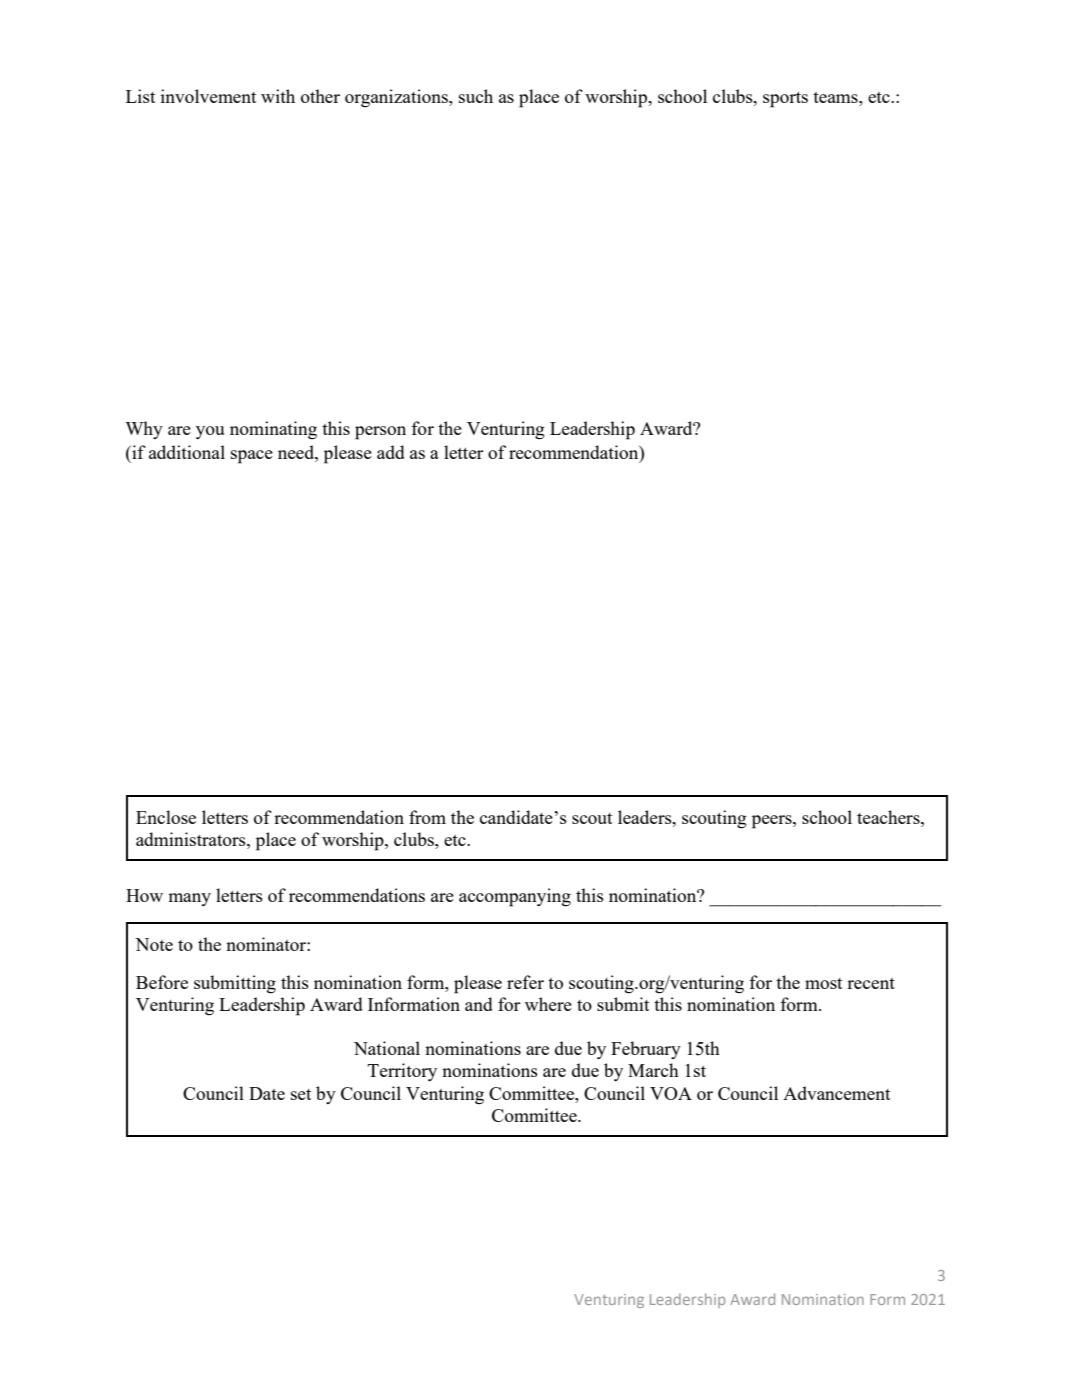  What do you see at coordinates (208, 96) in the screenshot?
I see `involvement` at bounding box center [208, 96].
